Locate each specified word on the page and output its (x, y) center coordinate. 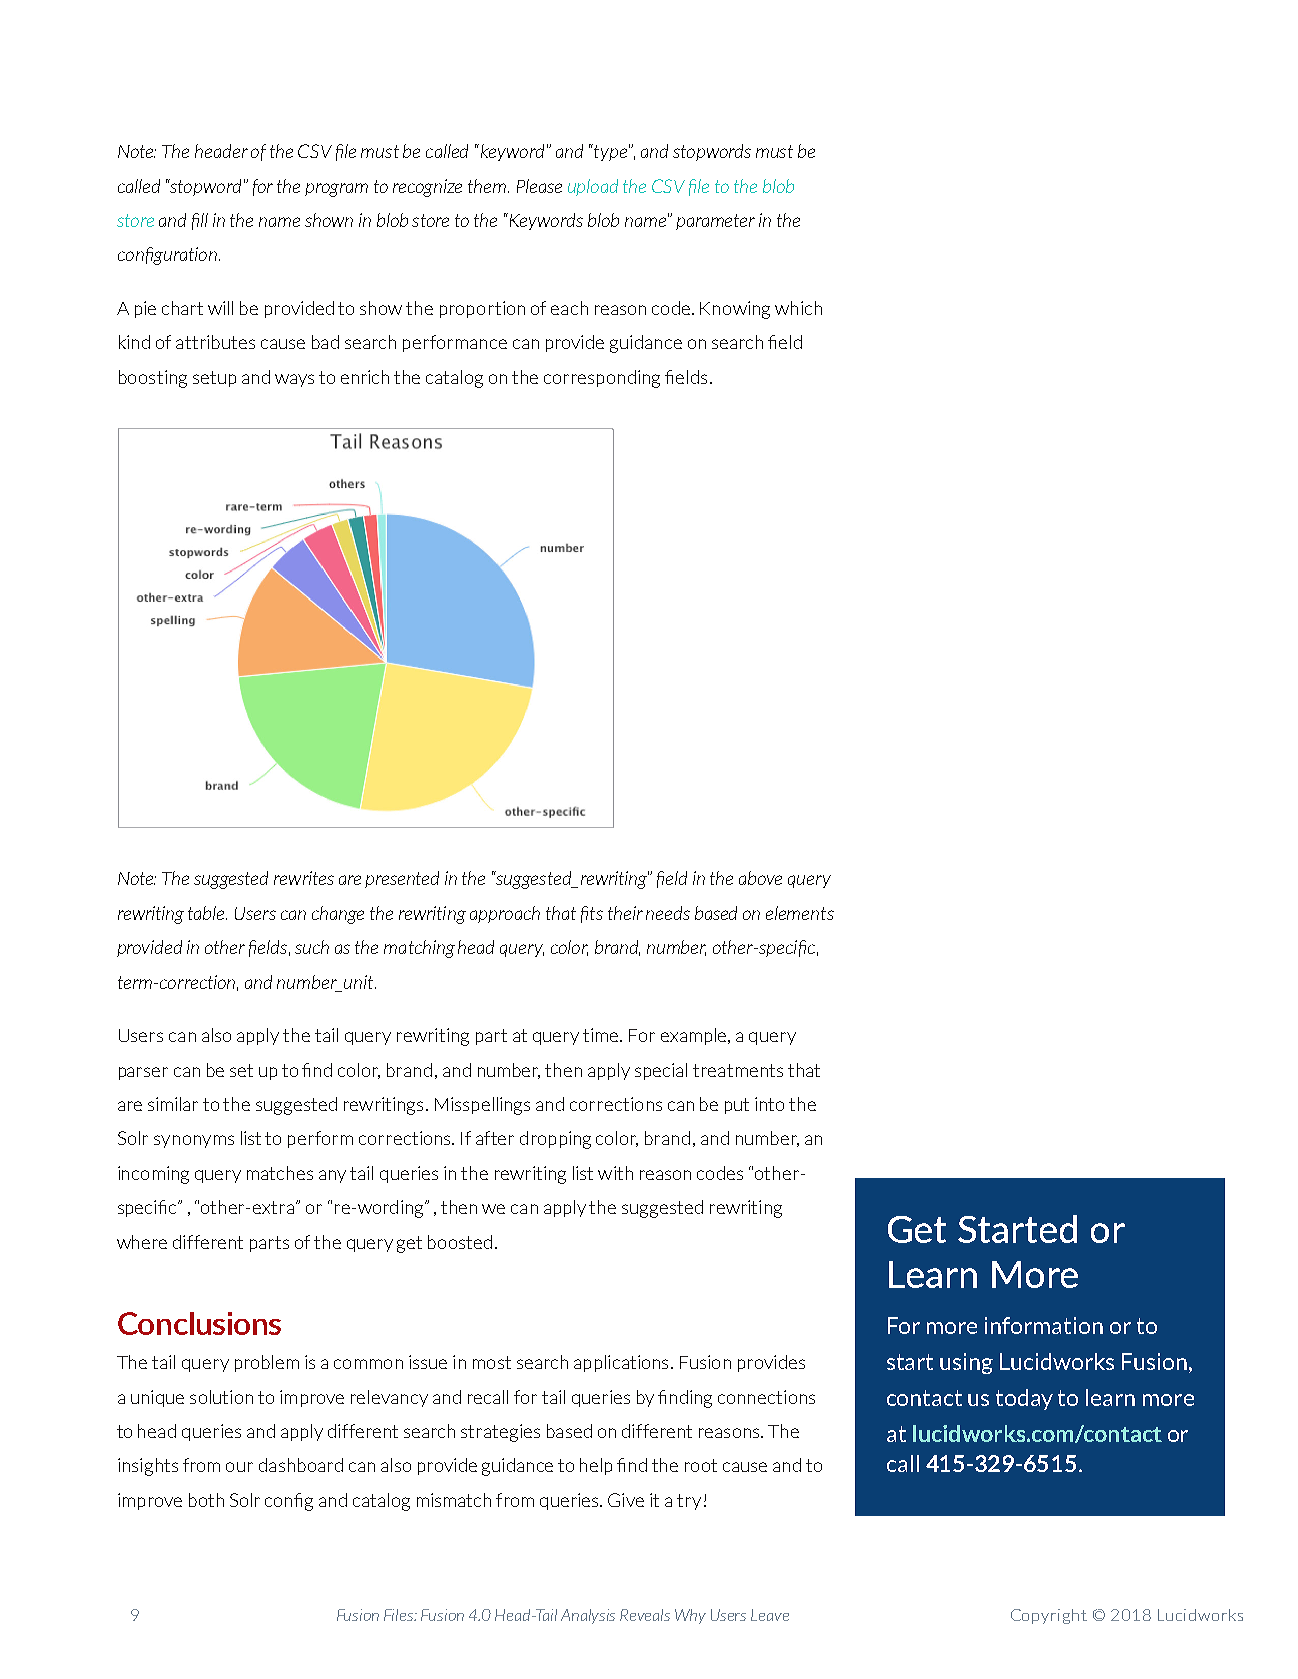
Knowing (735, 310)
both (206, 1500)
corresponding (602, 379)
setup (214, 379)
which (798, 308)
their (625, 913)
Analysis (588, 1616)
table (207, 913)
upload (593, 187)
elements (800, 913)
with (615, 1173)
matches (280, 1173)
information (1044, 1325)
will (220, 308)
